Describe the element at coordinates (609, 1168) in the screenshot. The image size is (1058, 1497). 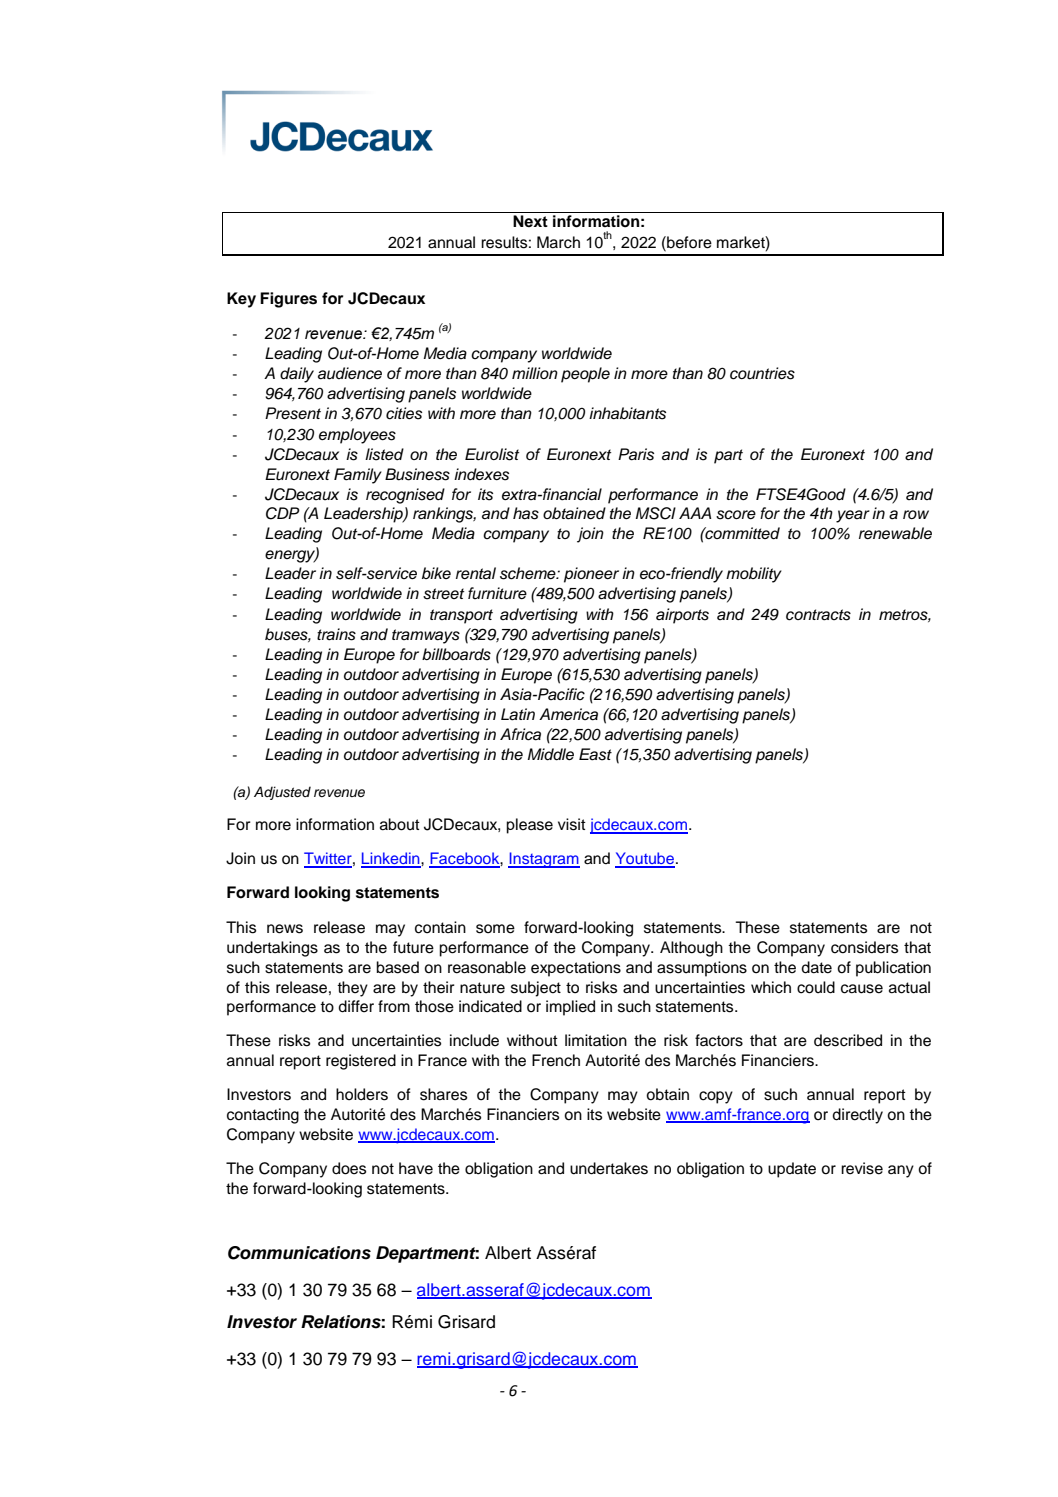
I see `undertakes` at that location.
